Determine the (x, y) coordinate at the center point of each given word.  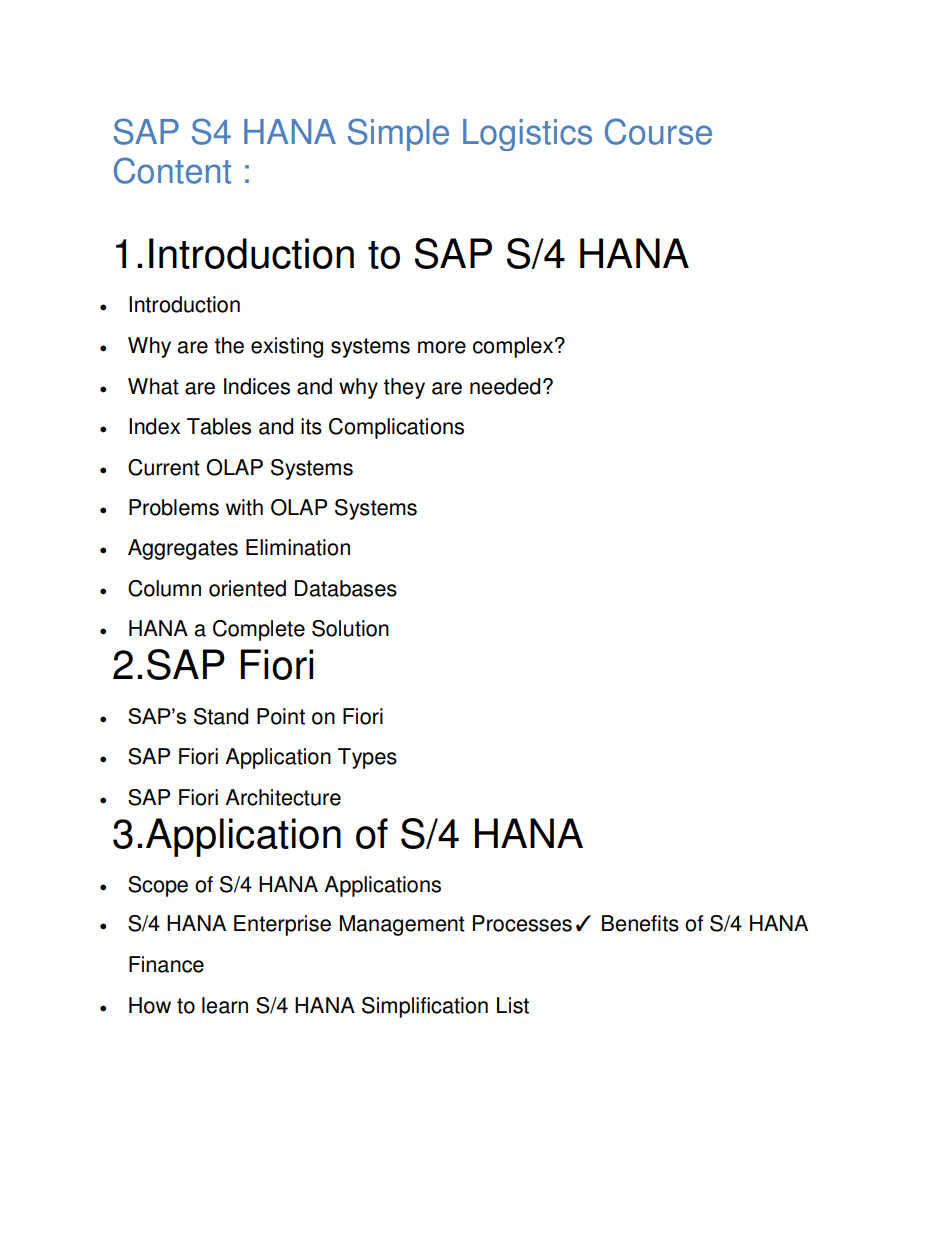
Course (658, 131)
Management (402, 925)
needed (505, 386)
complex (514, 347)
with (244, 507)
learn (225, 1005)
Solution (350, 628)
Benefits (640, 923)
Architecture (283, 797)
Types (367, 758)
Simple (398, 134)
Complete (259, 630)
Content (172, 170)
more (442, 347)
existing (287, 347)
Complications (396, 428)
